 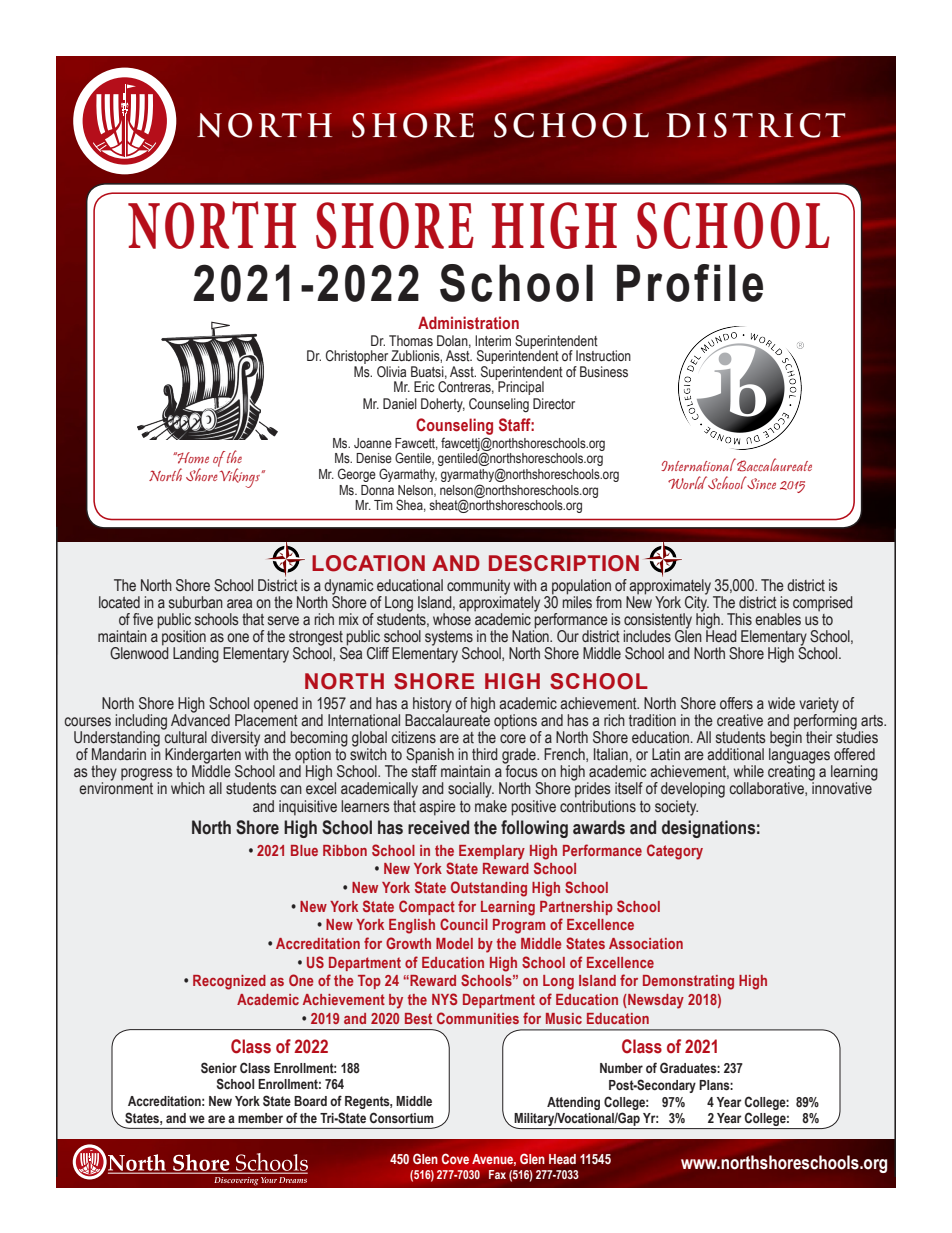 I want to click on Category, so click(x=675, y=852).
